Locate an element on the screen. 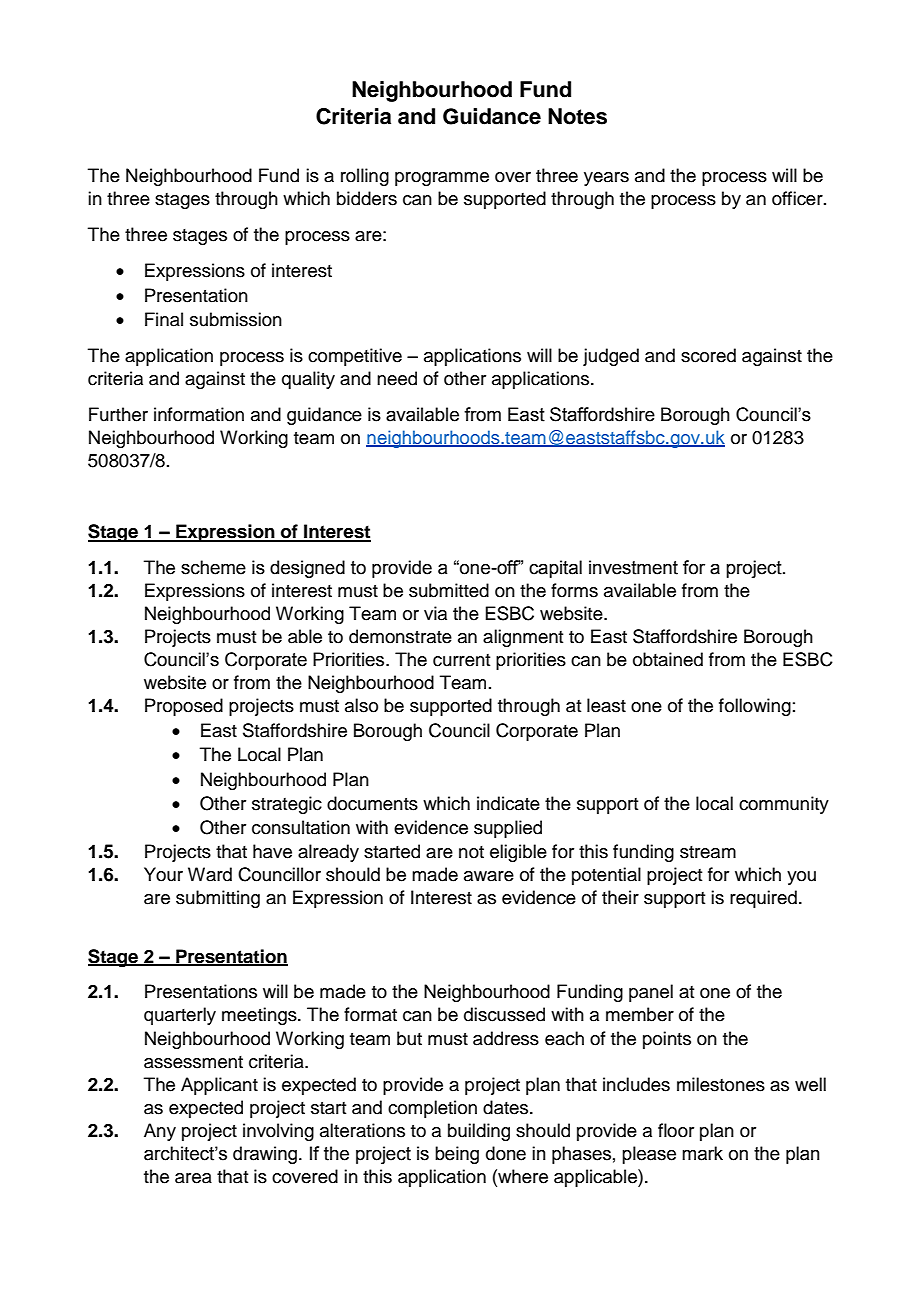  officer is located at coordinates (798, 198).
